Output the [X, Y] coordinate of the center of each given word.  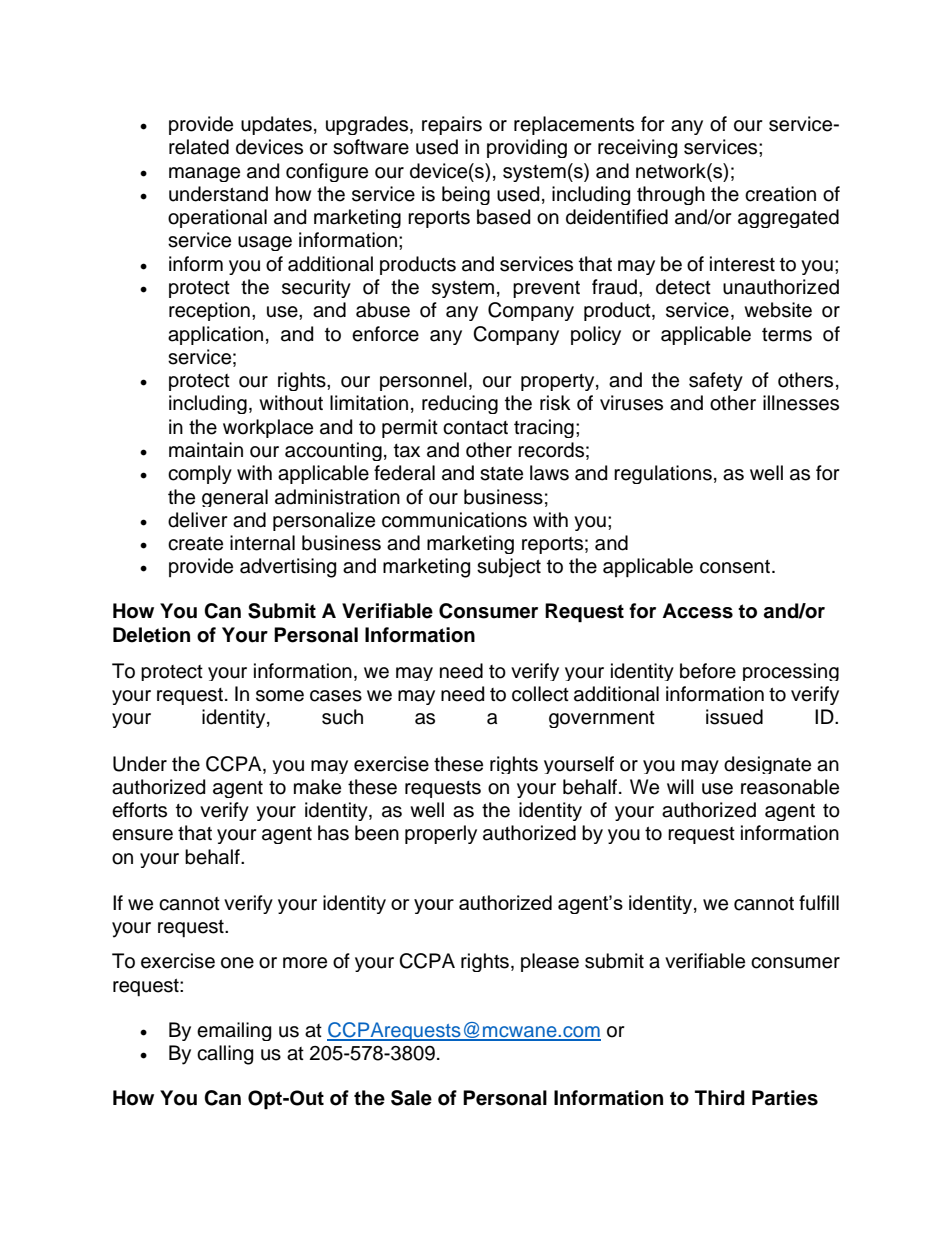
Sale [411, 1098]
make [317, 787]
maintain [206, 450]
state [501, 474]
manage [204, 174]
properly [441, 834]
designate [767, 765]
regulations [663, 474]
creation [780, 194]
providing [527, 148]
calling [225, 1055]
